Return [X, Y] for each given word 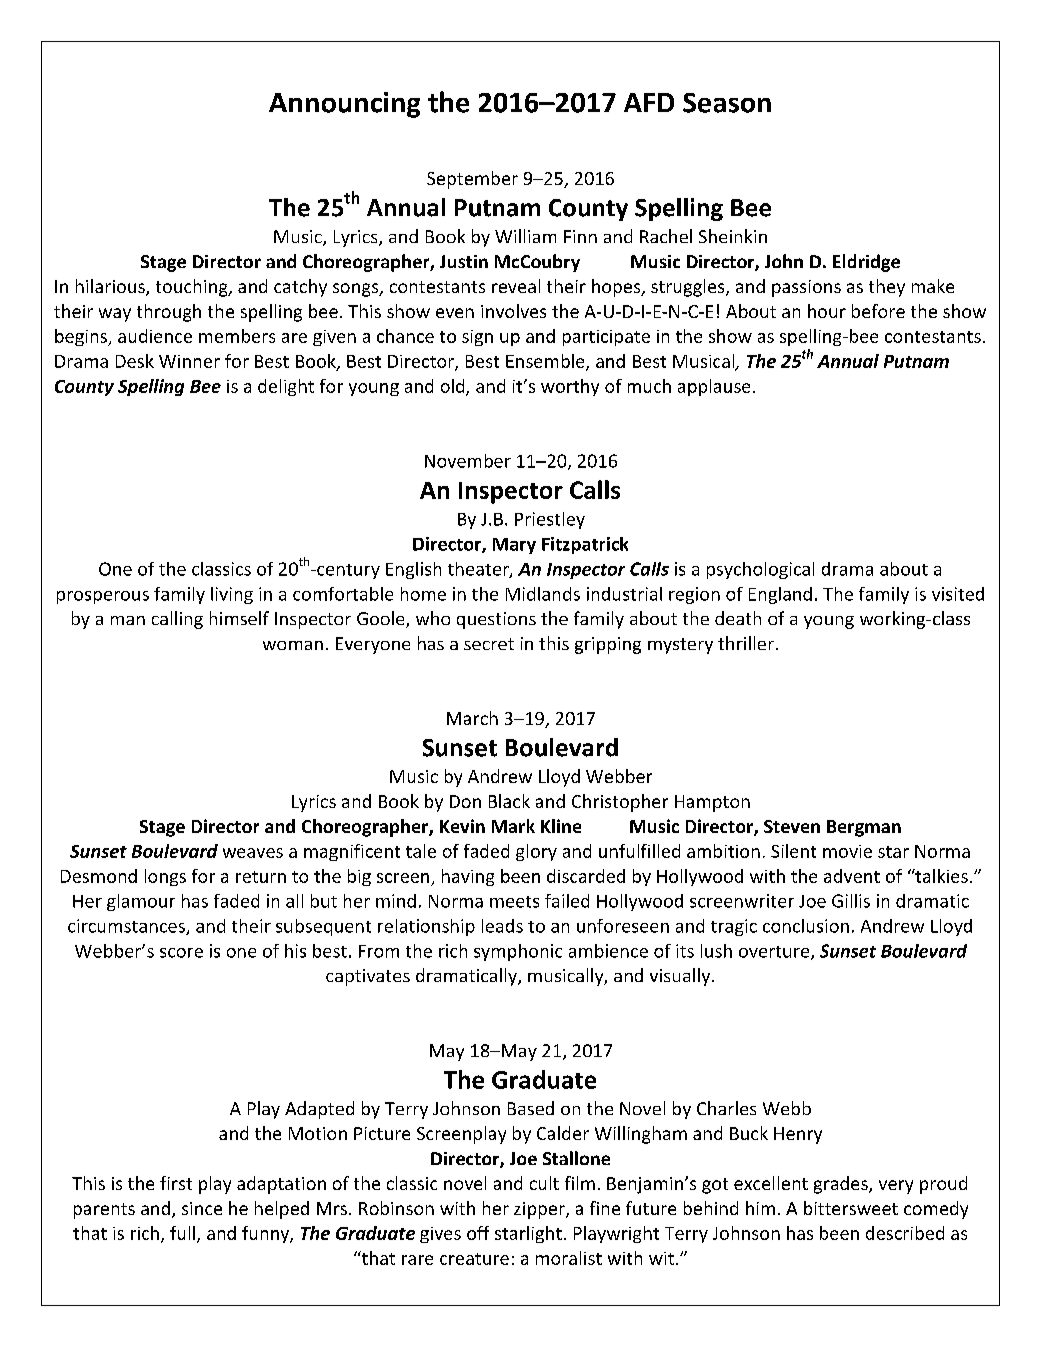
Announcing [344, 105]
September [472, 180]
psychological [760, 570]
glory [536, 852]
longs [165, 877]
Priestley [550, 520]
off [478, 1233]
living [232, 595]
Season [727, 103]
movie [847, 851]
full [184, 1234]
